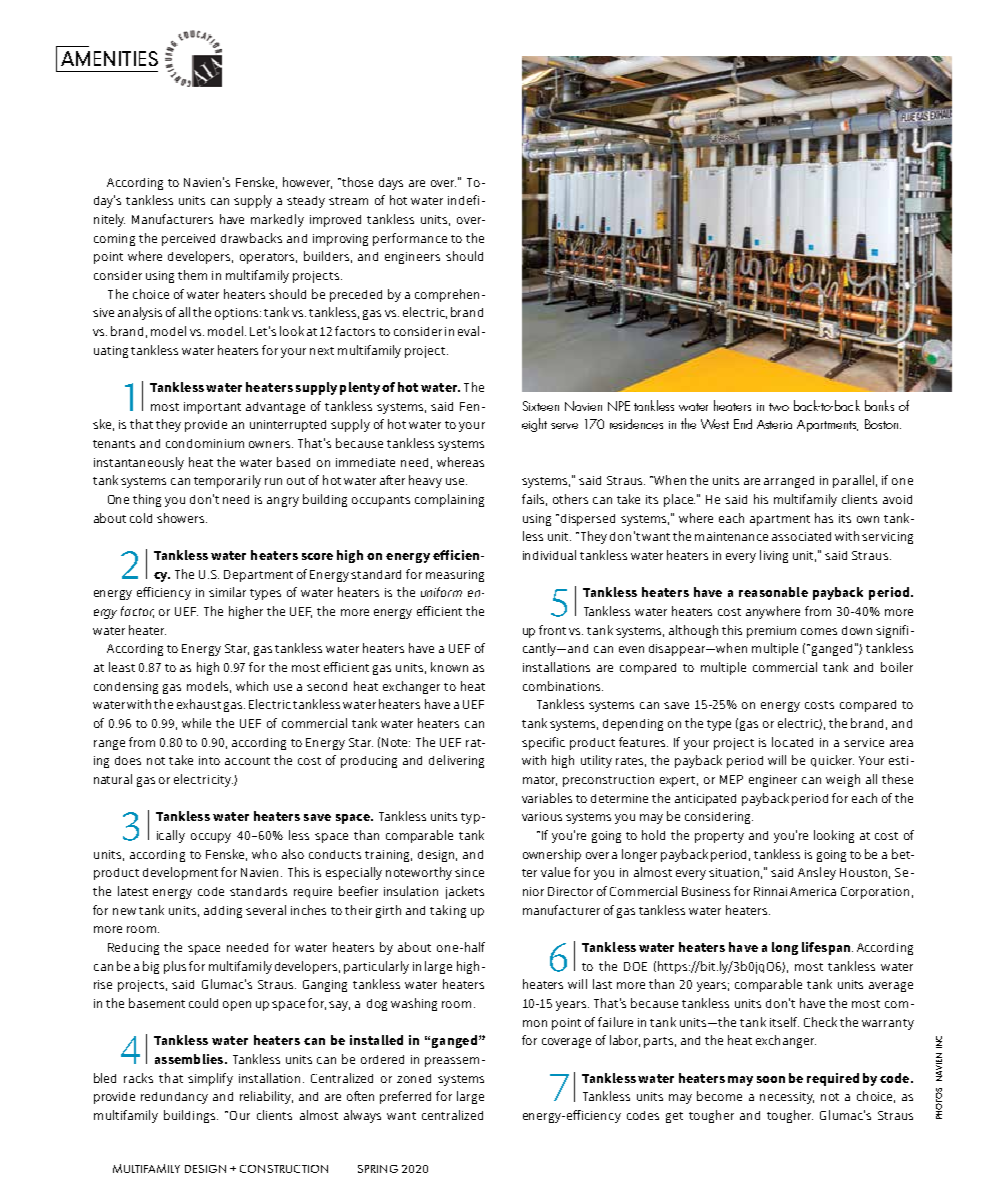 Image resolution: width=1007 pixels, height=1204 pixels. What do you see at coordinates (774, 424) in the document?
I see `Asteria` at bounding box center [774, 424].
